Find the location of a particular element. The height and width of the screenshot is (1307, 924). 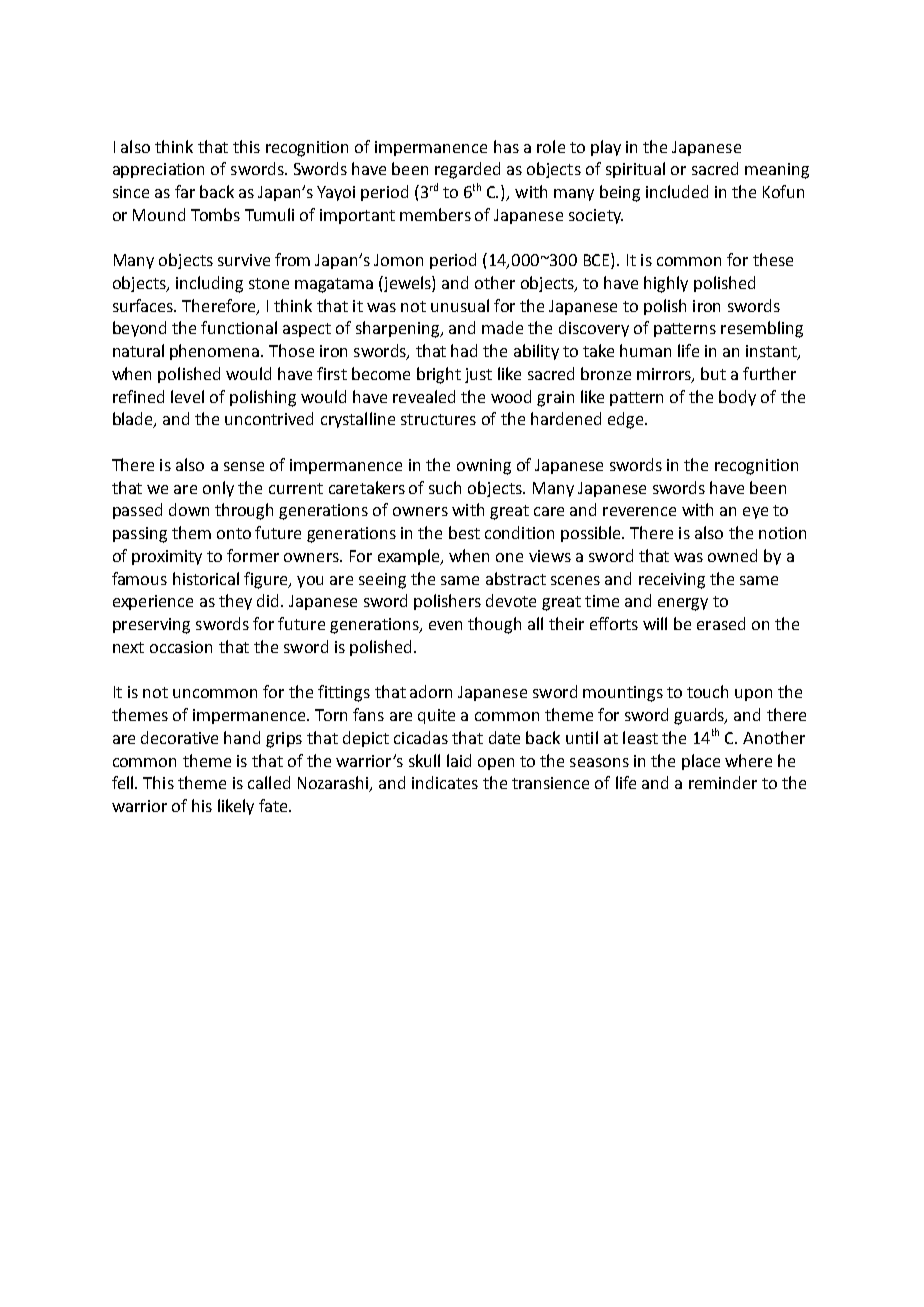

onto is located at coordinates (234, 533).
